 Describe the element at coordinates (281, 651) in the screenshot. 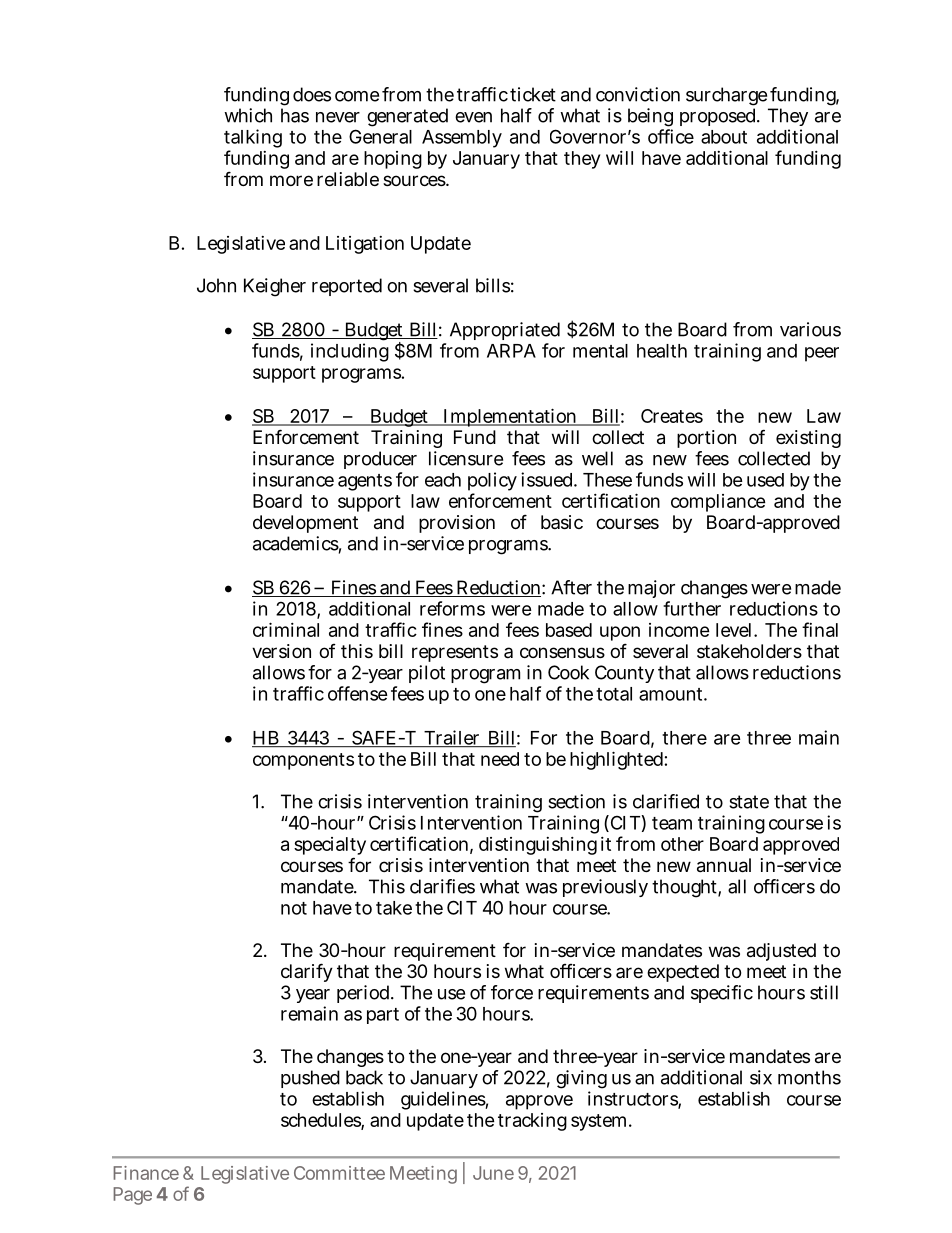

I see `version` at that location.
